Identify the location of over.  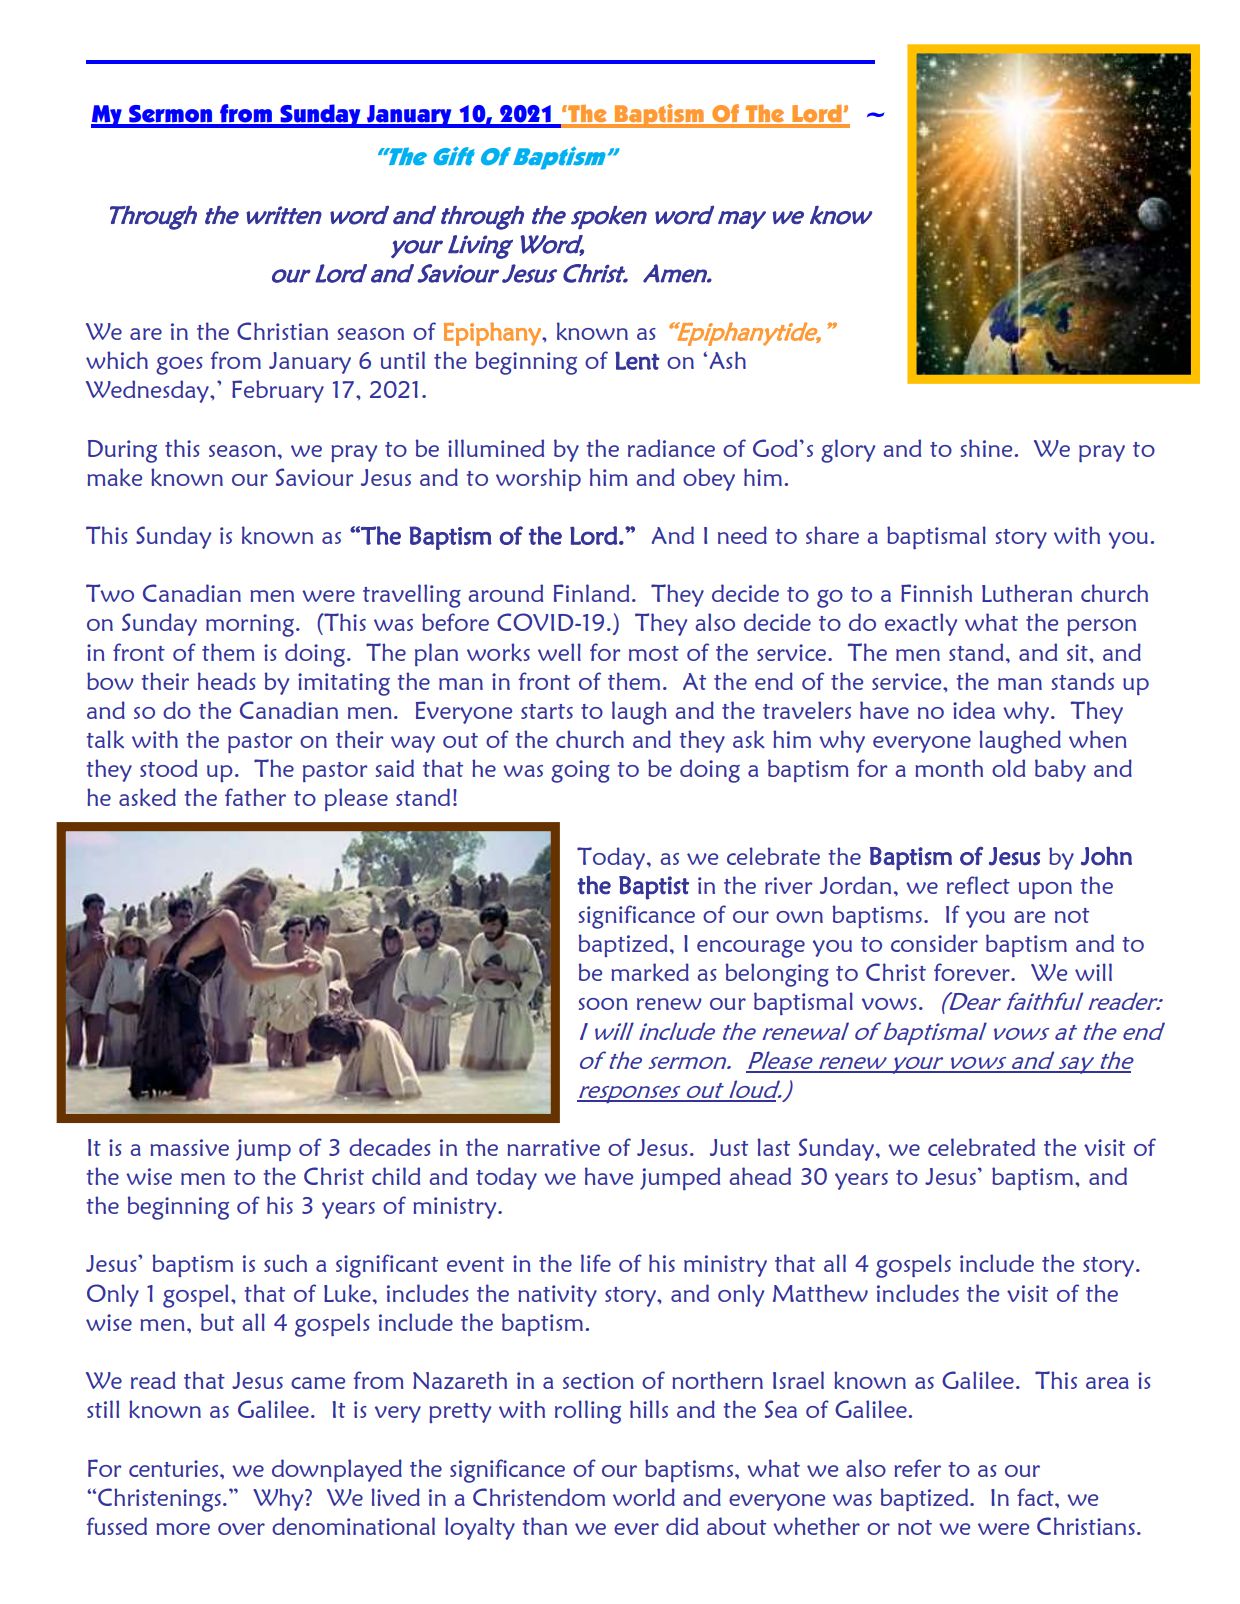
(241, 1529).
